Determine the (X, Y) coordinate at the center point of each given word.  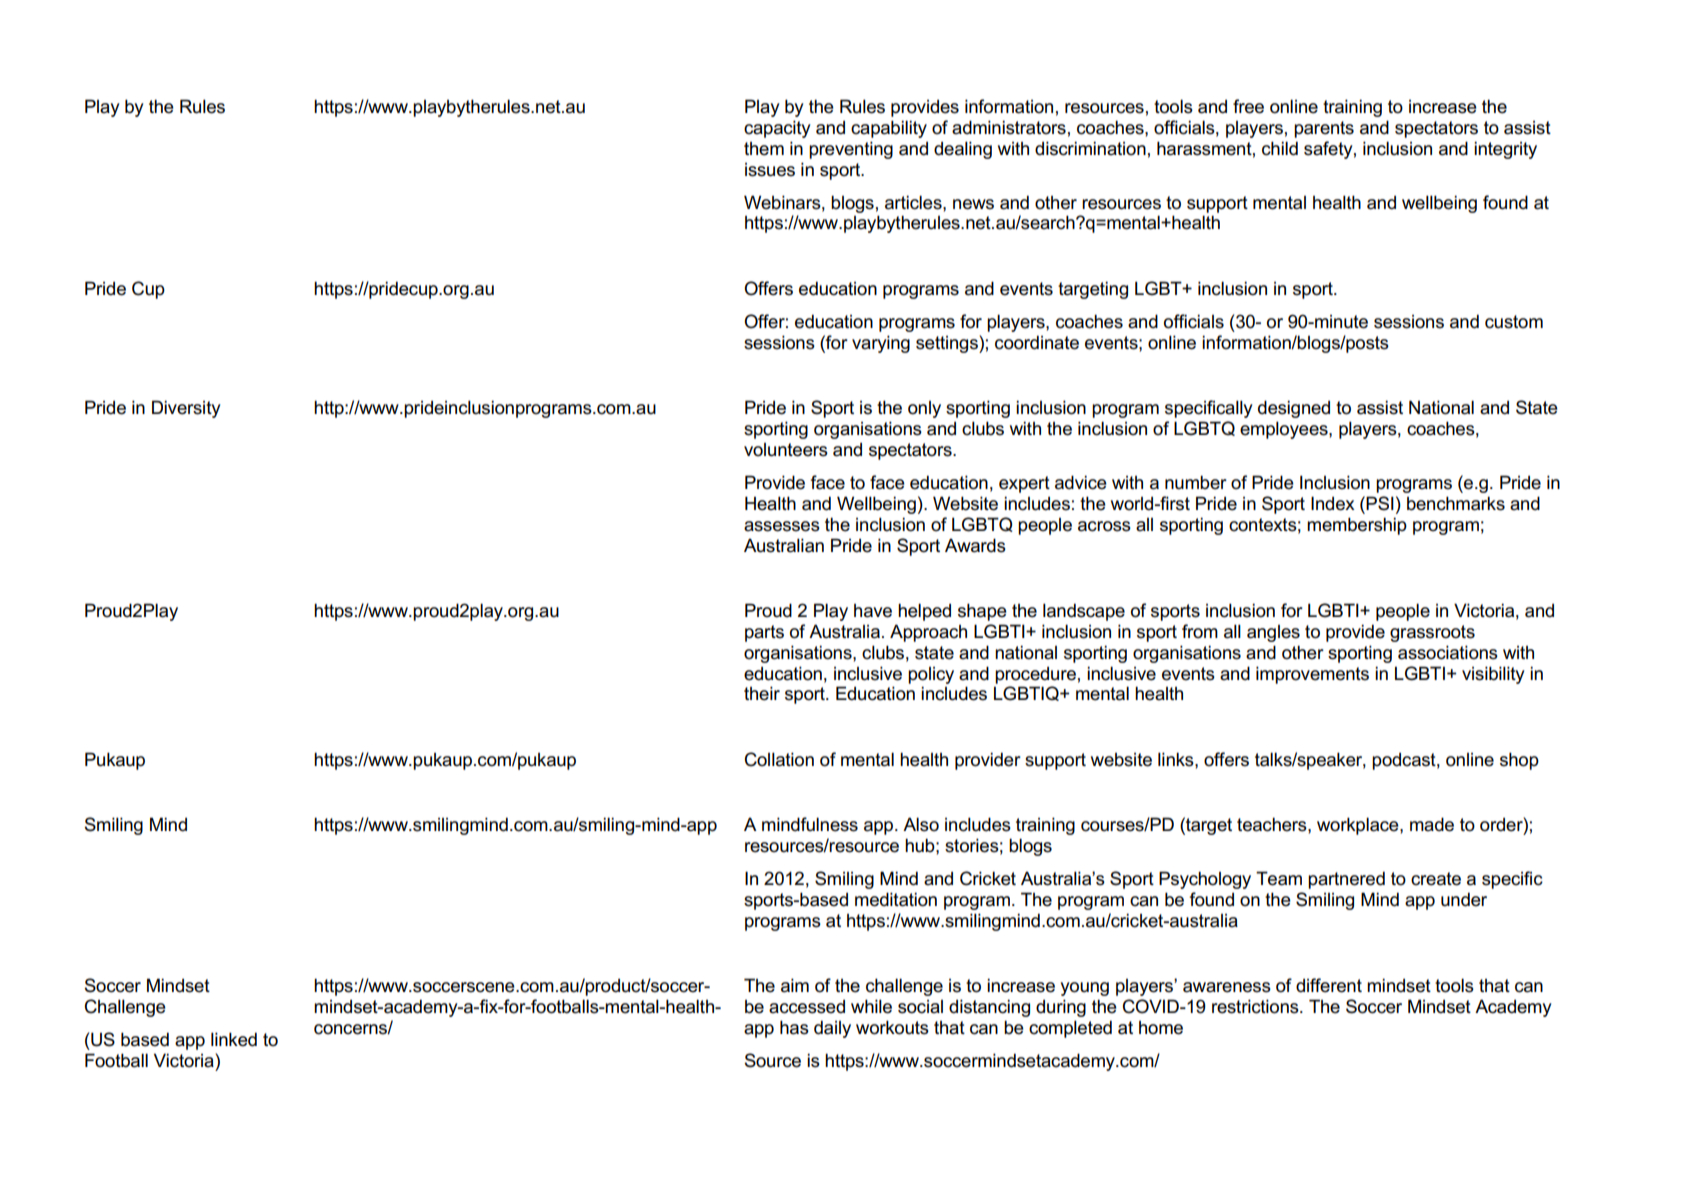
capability (889, 129)
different (1329, 985)
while (871, 1006)
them (764, 149)
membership (1357, 526)
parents (1324, 129)
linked (234, 1039)
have (873, 611)
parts (764, 633)
